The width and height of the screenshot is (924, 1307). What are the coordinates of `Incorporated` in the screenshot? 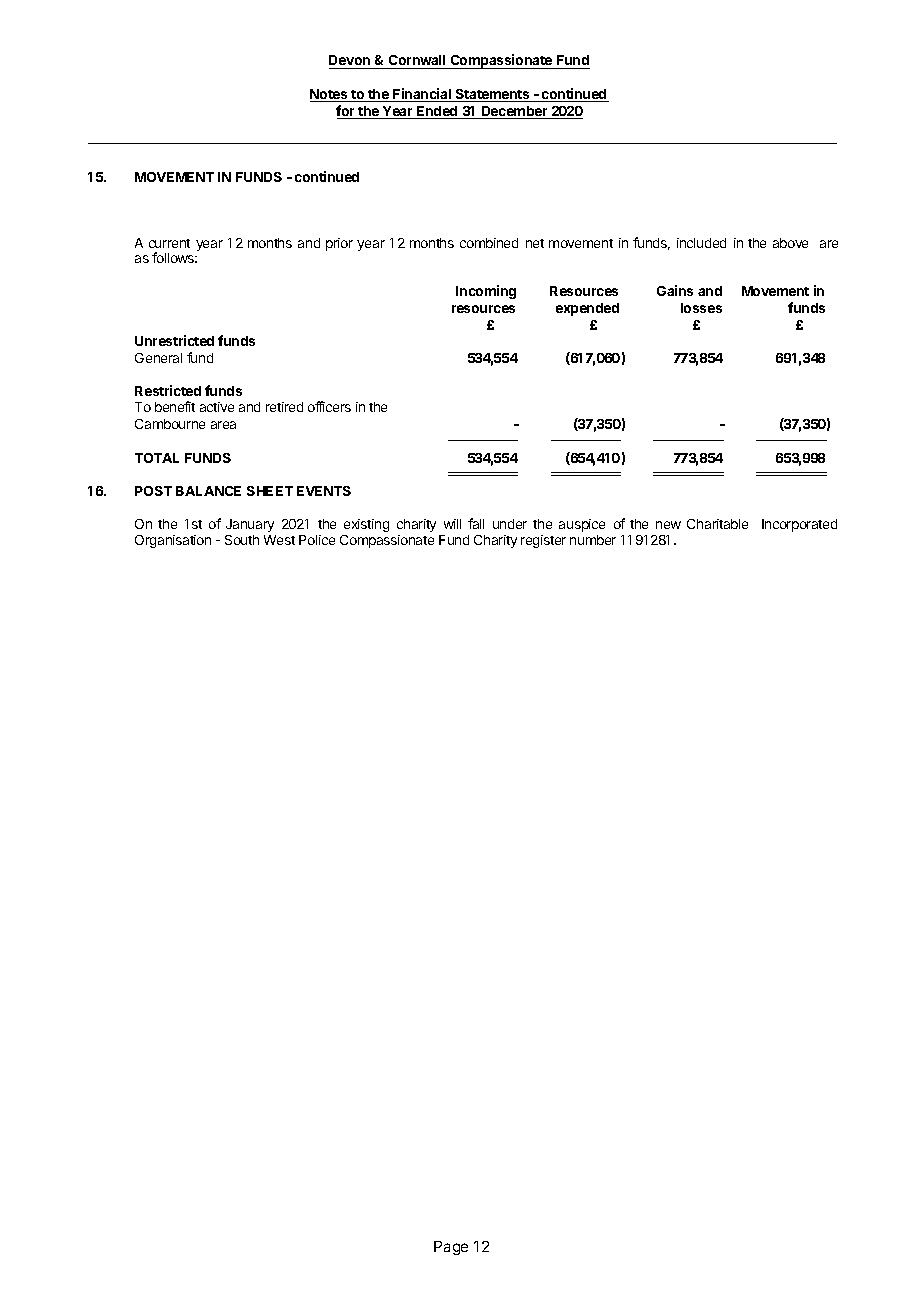 It's located at (799, 525).
